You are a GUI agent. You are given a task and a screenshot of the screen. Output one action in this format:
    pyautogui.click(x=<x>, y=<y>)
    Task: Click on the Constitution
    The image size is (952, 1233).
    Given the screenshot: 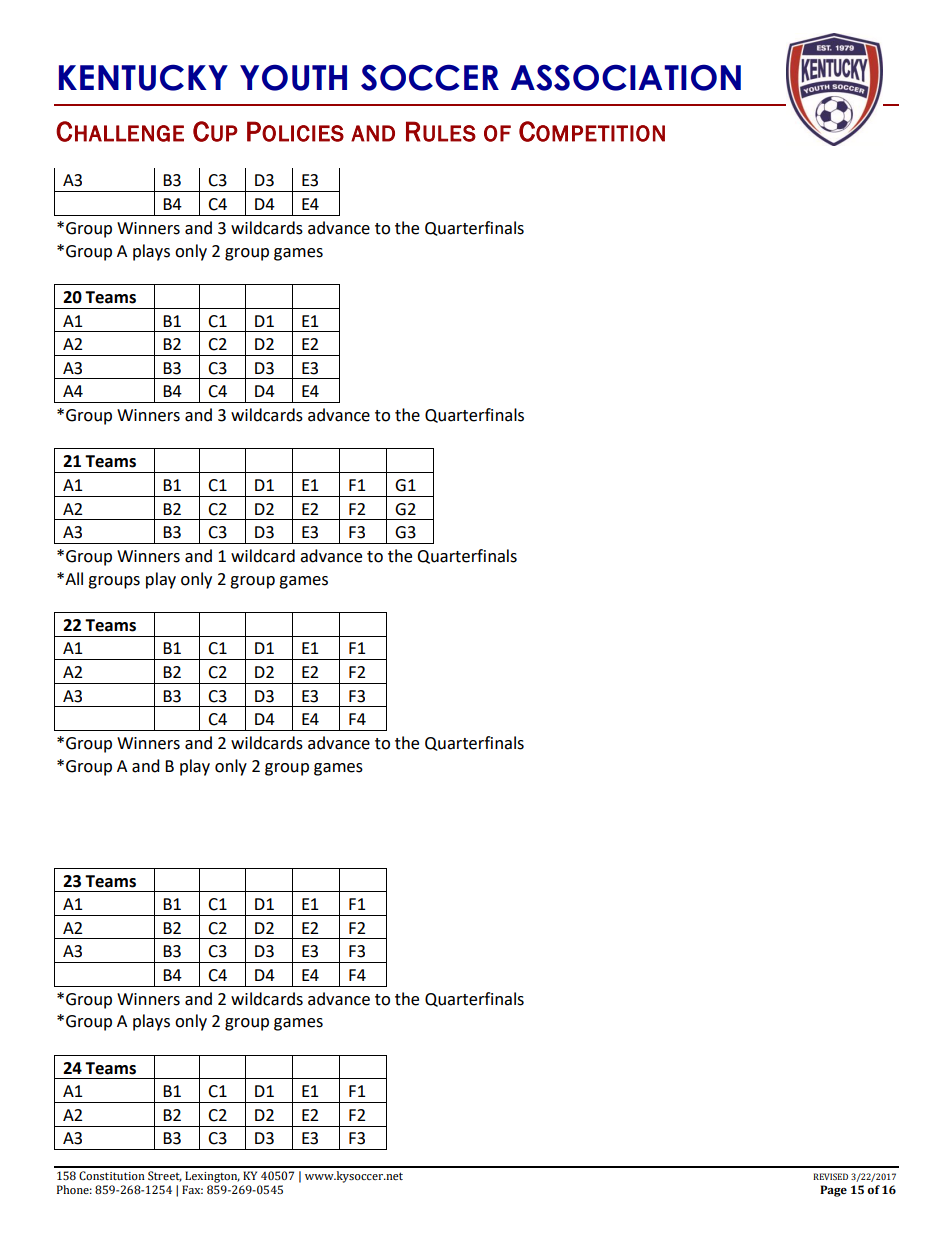 What is the action you would take?
    pyautogui.click(x=112, y=1175)
